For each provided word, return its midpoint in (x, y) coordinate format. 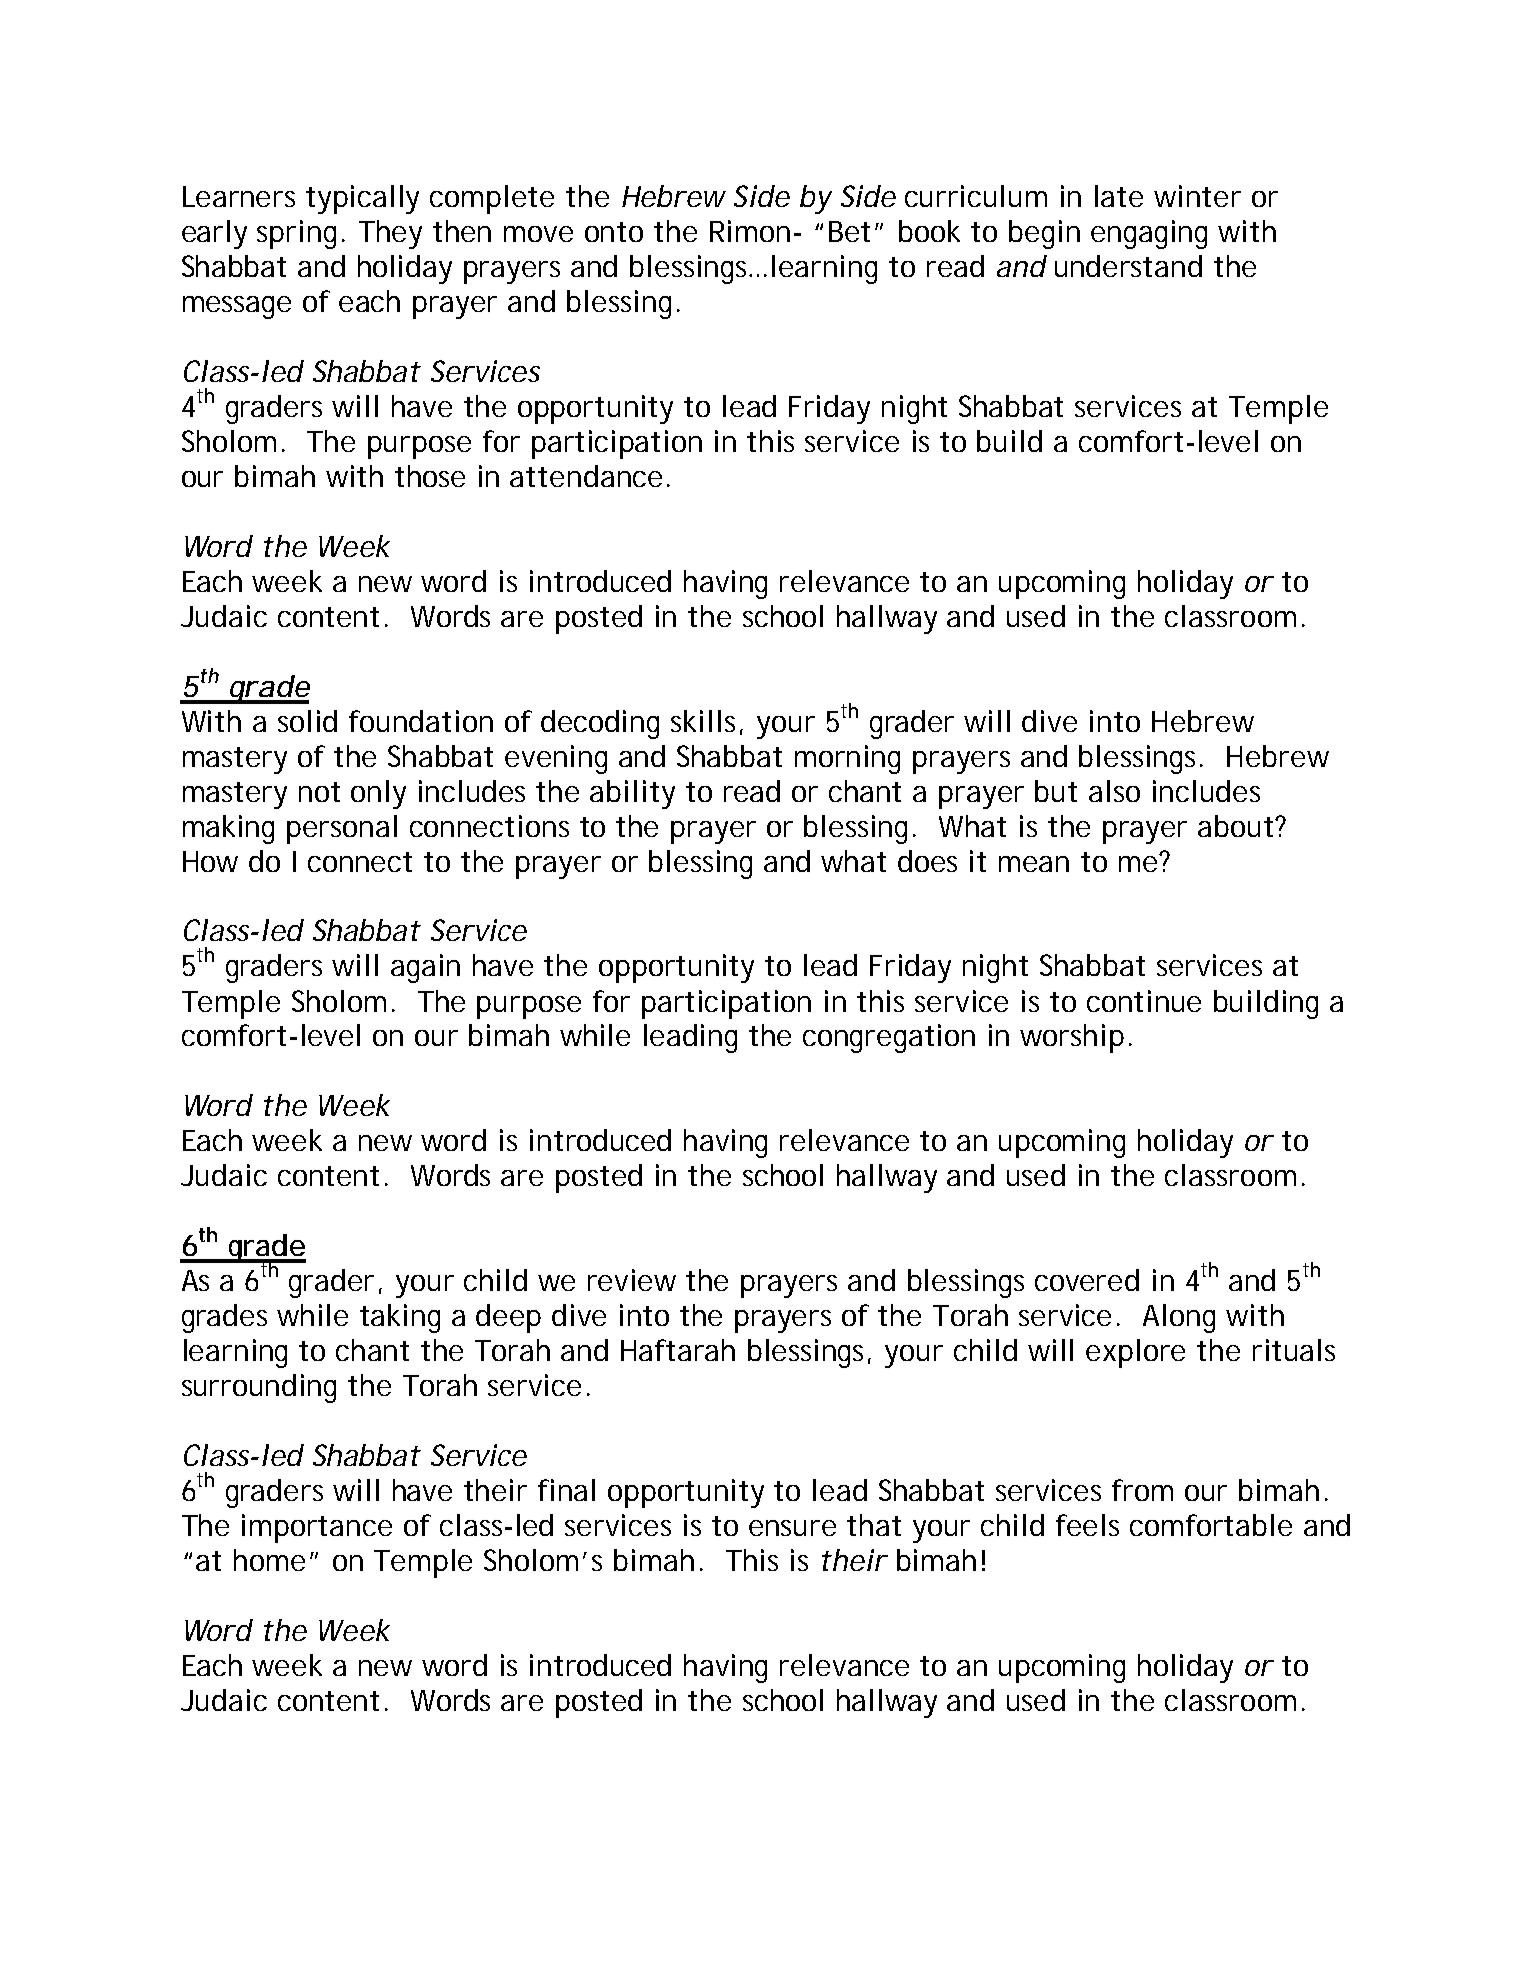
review (632, 1280)
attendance (586, 476)
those (430, 476)
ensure (792, 1528)
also (1114, 791)
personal (342, 829)
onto (614, 232)
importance (317, 1528)
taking (400, 1318)
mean (1034, 864)
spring (296, 234)
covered (1087, 1280)
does (927, 861)
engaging (1149, 234)
